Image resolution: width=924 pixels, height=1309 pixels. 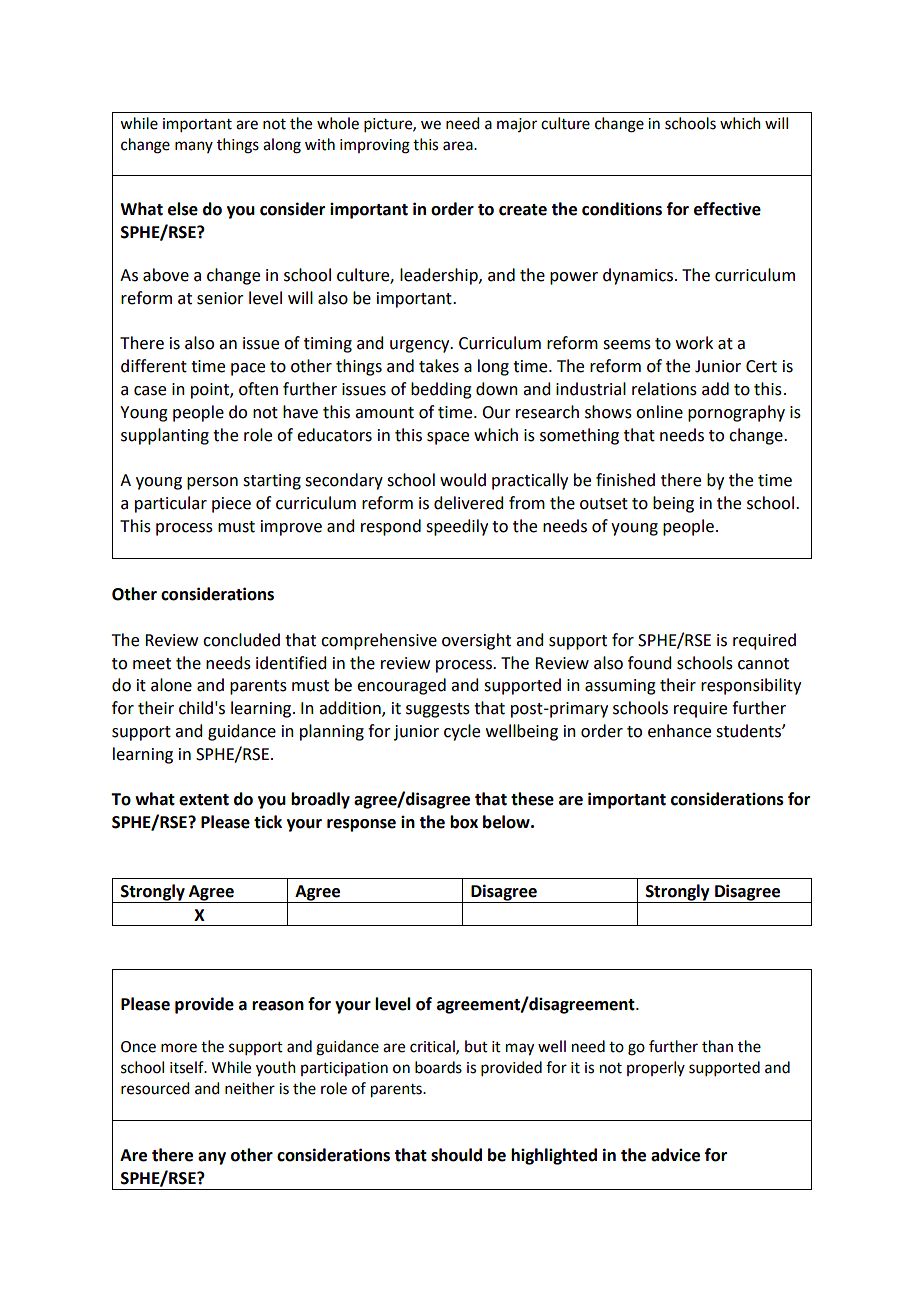 What do you see at coordinates (476, 641) in the page?
I see `oversight` at bounding box center [476, 641].
